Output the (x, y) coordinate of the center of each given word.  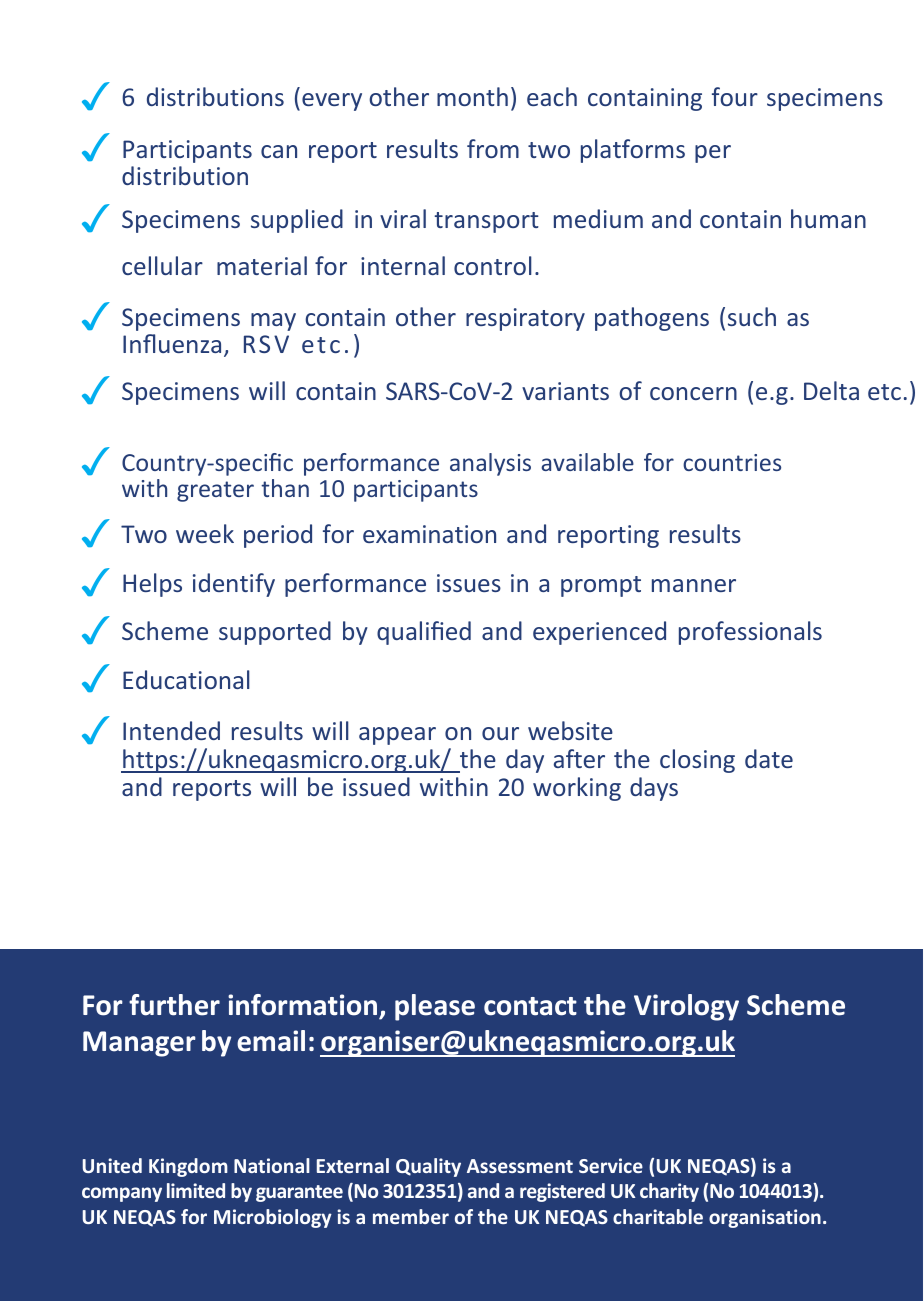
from (493, 148)
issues (469, 583)
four (735, 96)
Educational (186, 679)
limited (196, 1190)
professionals (750, 633)
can (279, 151)
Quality (428, 1167)
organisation (765, 1218)
